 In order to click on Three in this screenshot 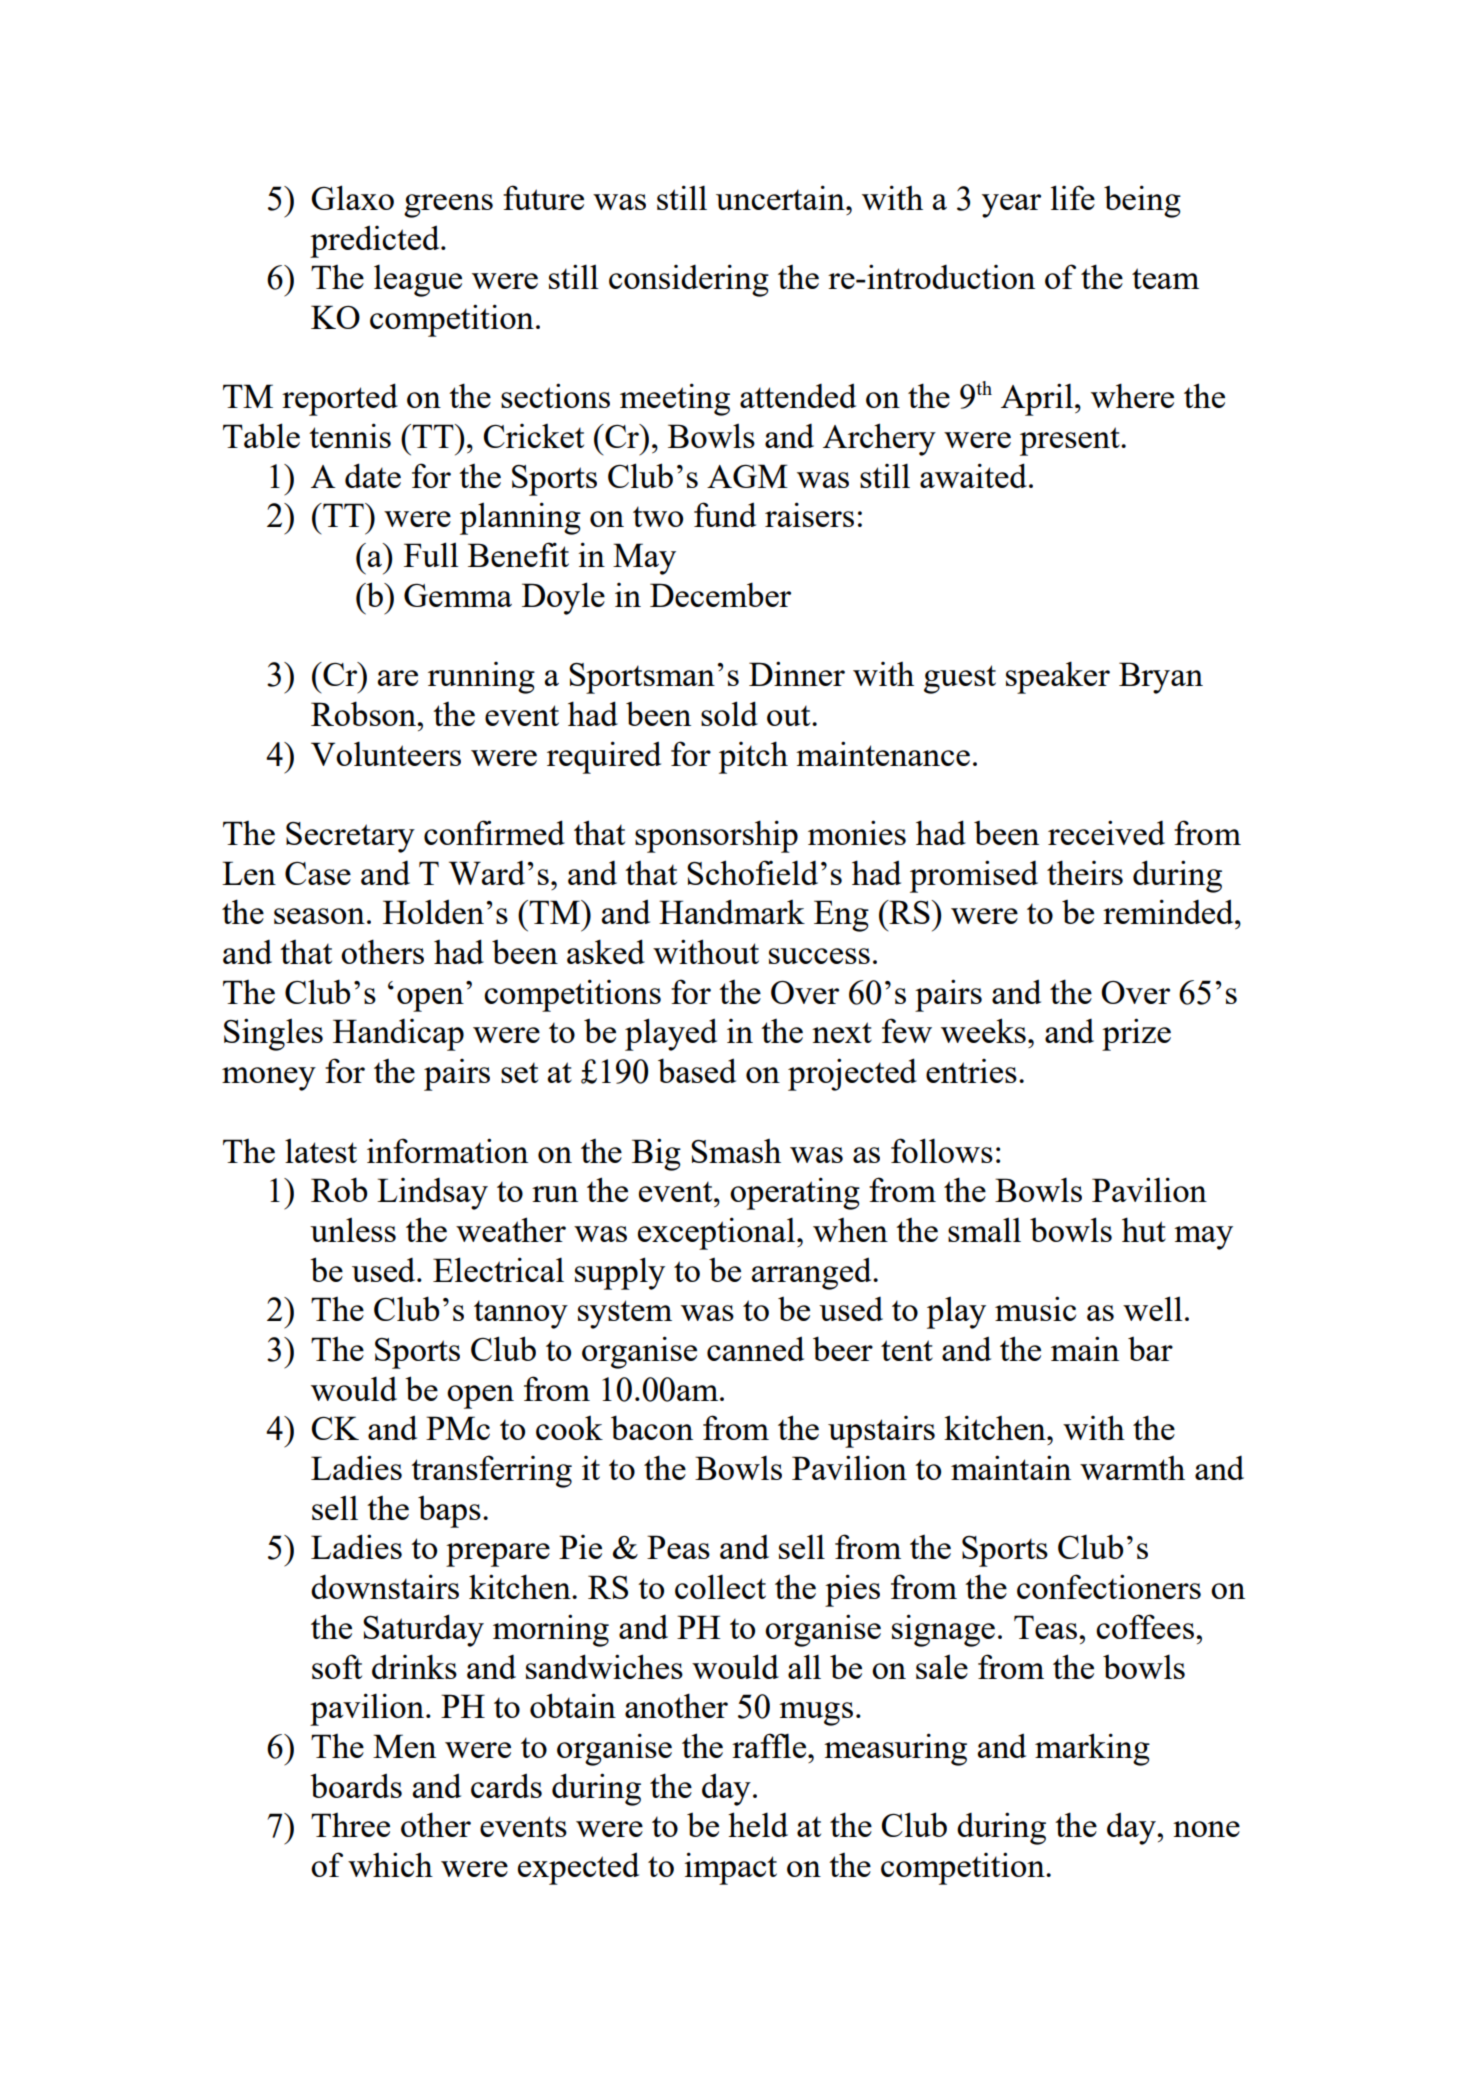, I will do `click(350, 1825)`.
